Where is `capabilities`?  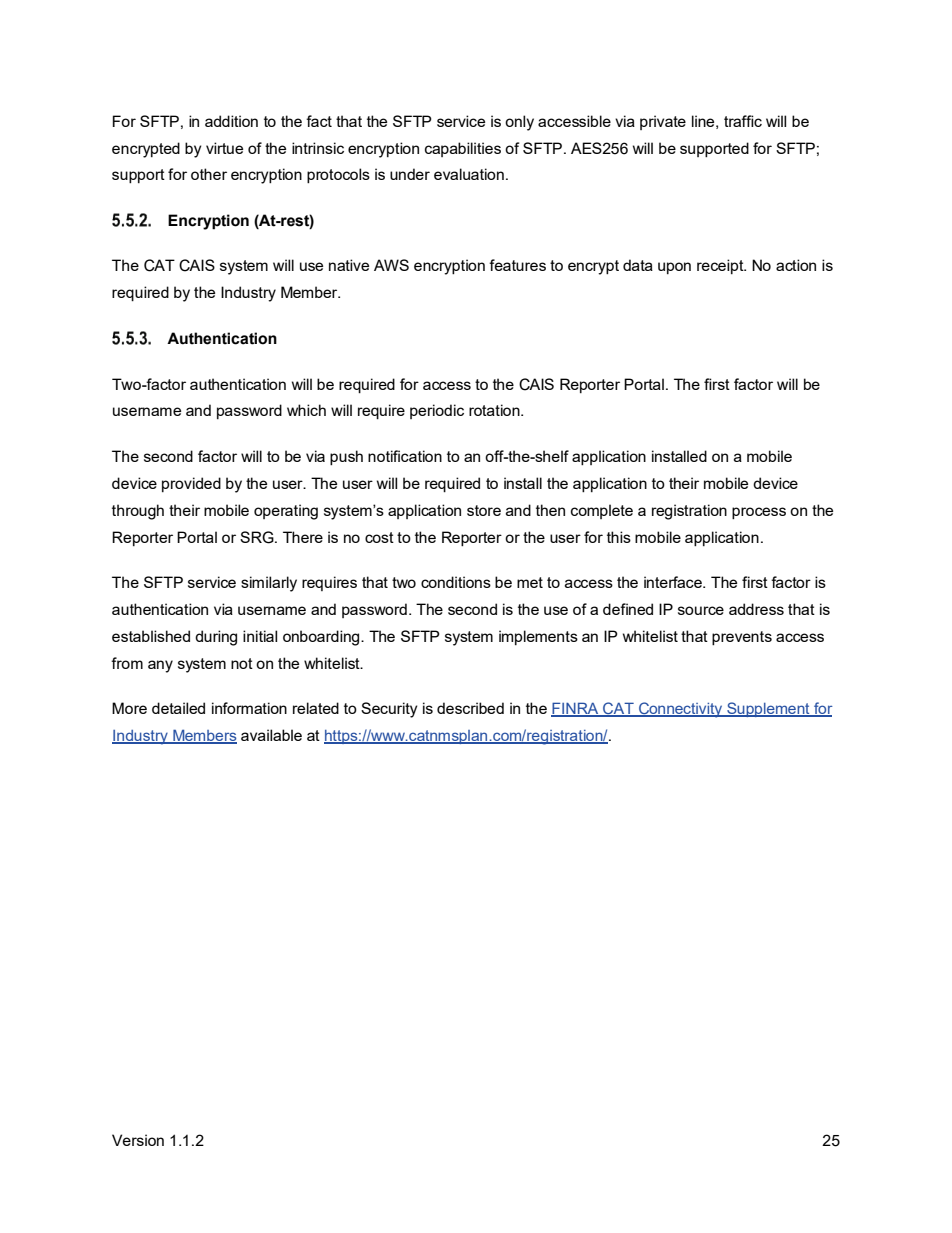 capabilities is located at coordinates (463, 149).
